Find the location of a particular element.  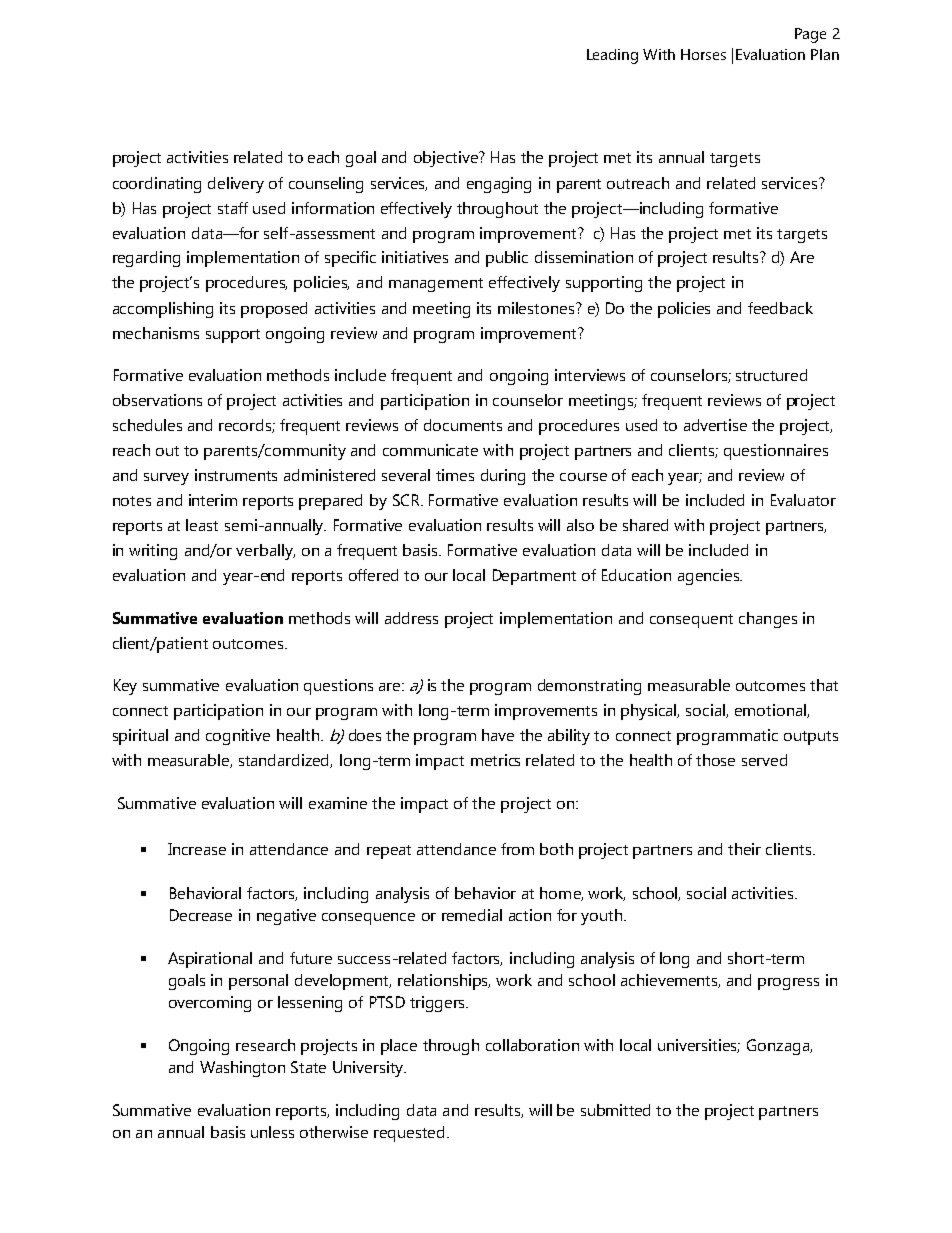

objective is located at coordinates (447, 159).
